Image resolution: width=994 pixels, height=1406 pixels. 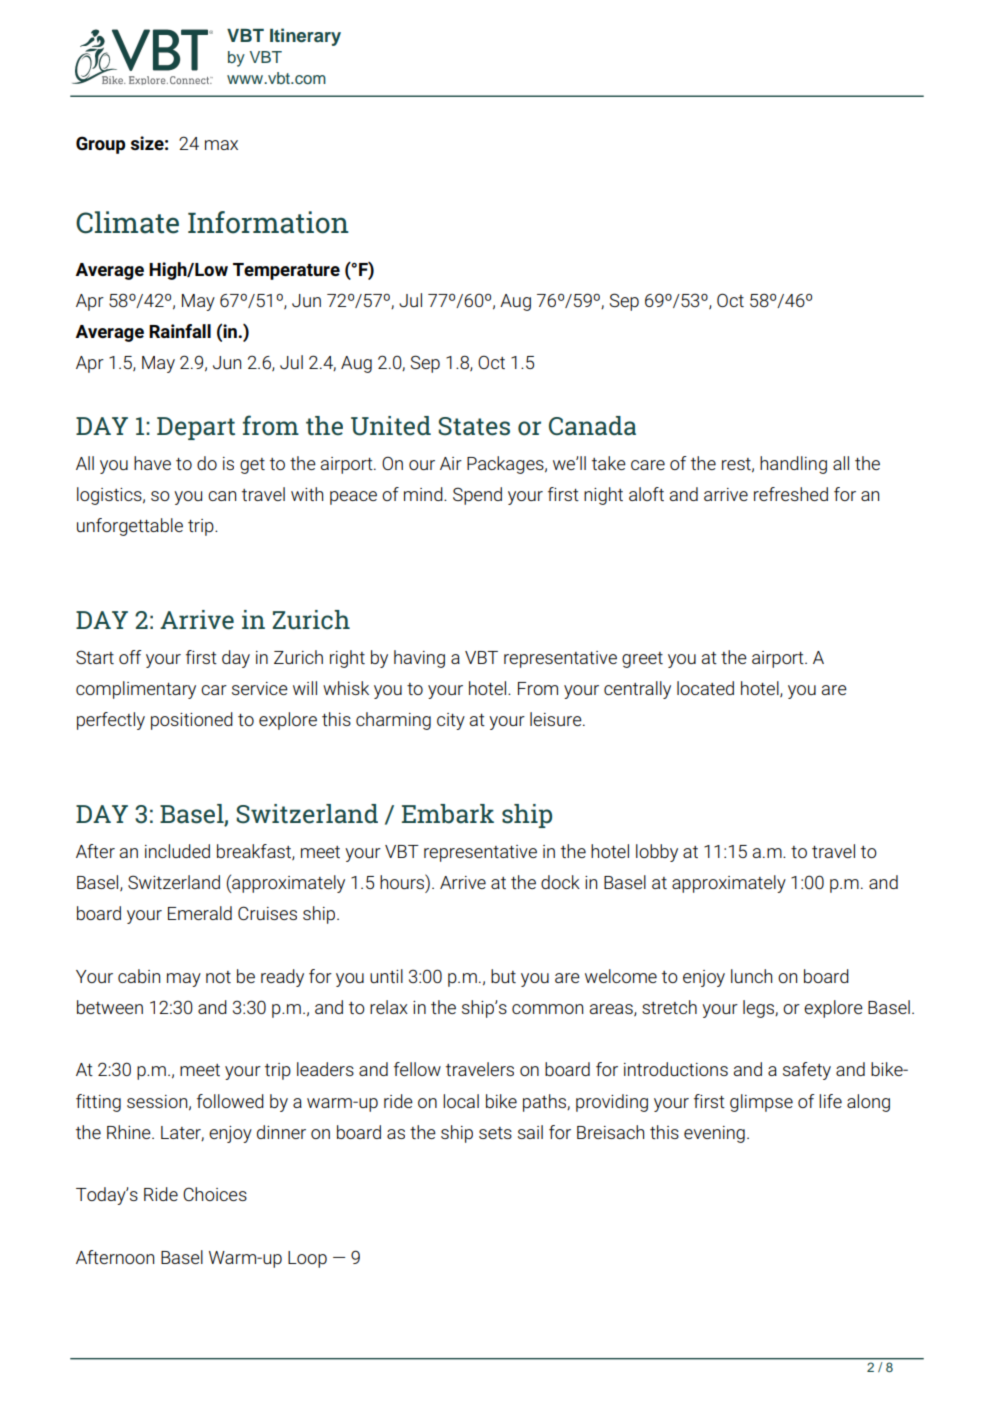 What do you see at coordinates (474, 426) in the image?
I see `States` at bounding box center [474, 426].
